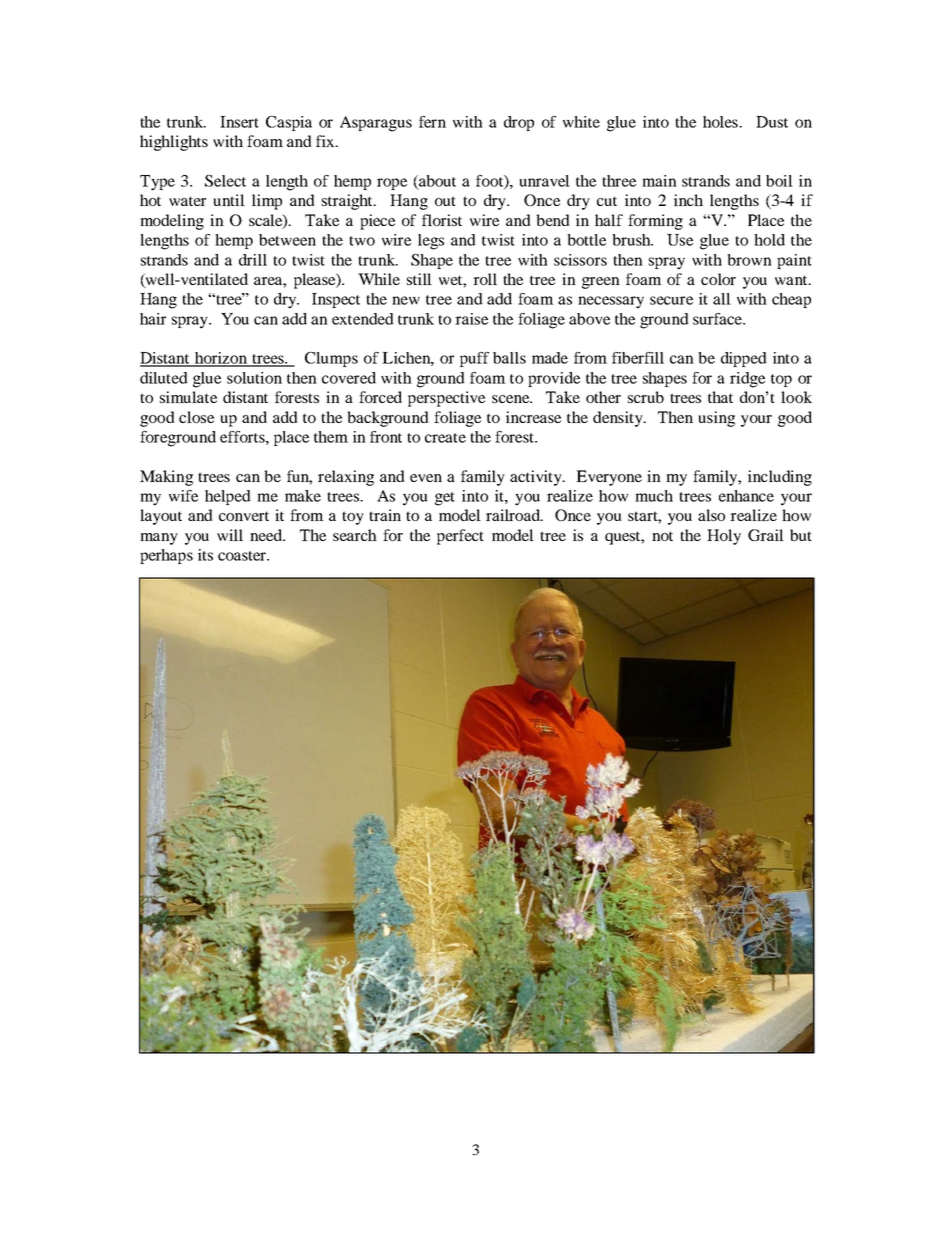 This document has width=952, height=1233. I want to click on will, so click(230, 535).
